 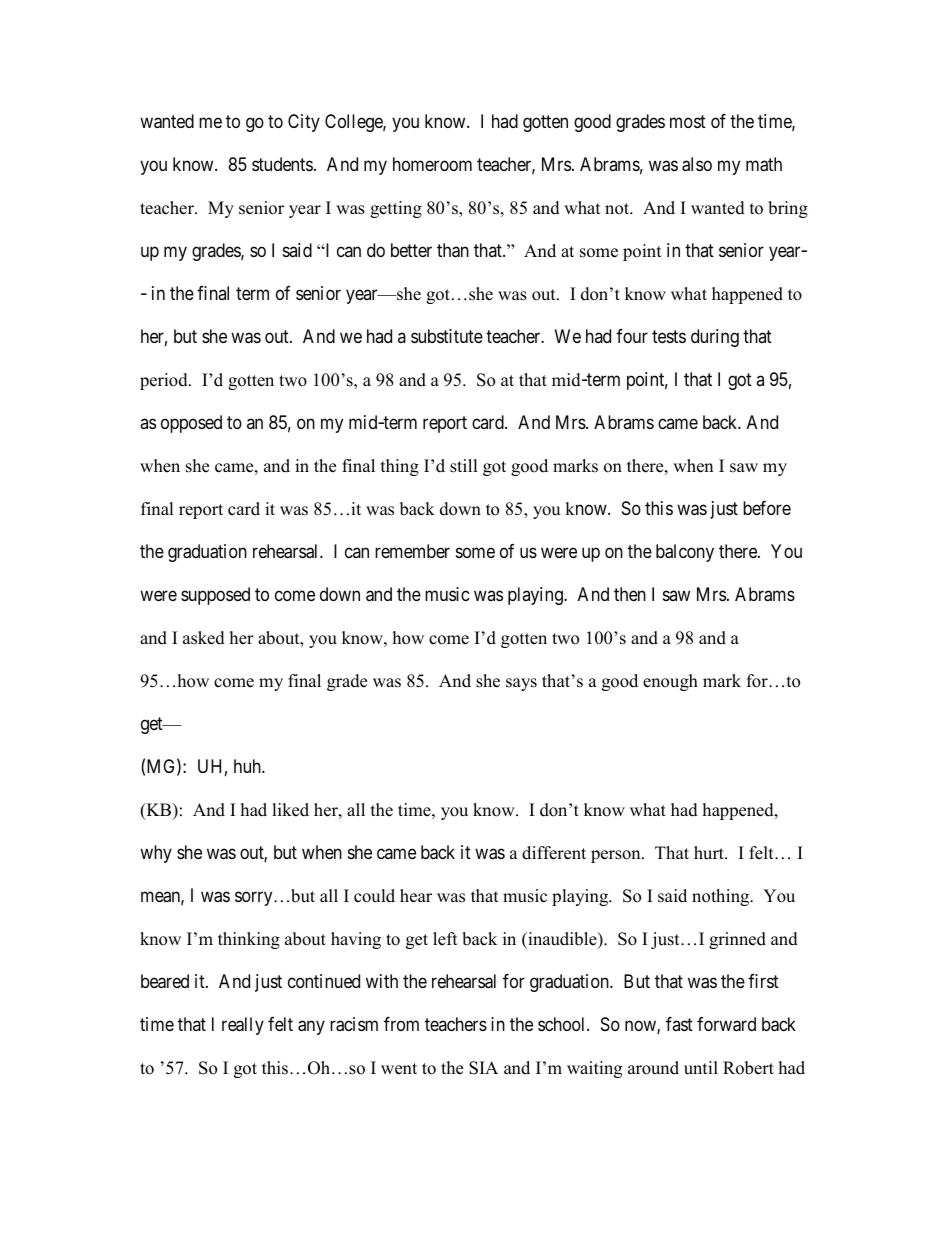 I want to click on still, so click(x=464, y=466).
